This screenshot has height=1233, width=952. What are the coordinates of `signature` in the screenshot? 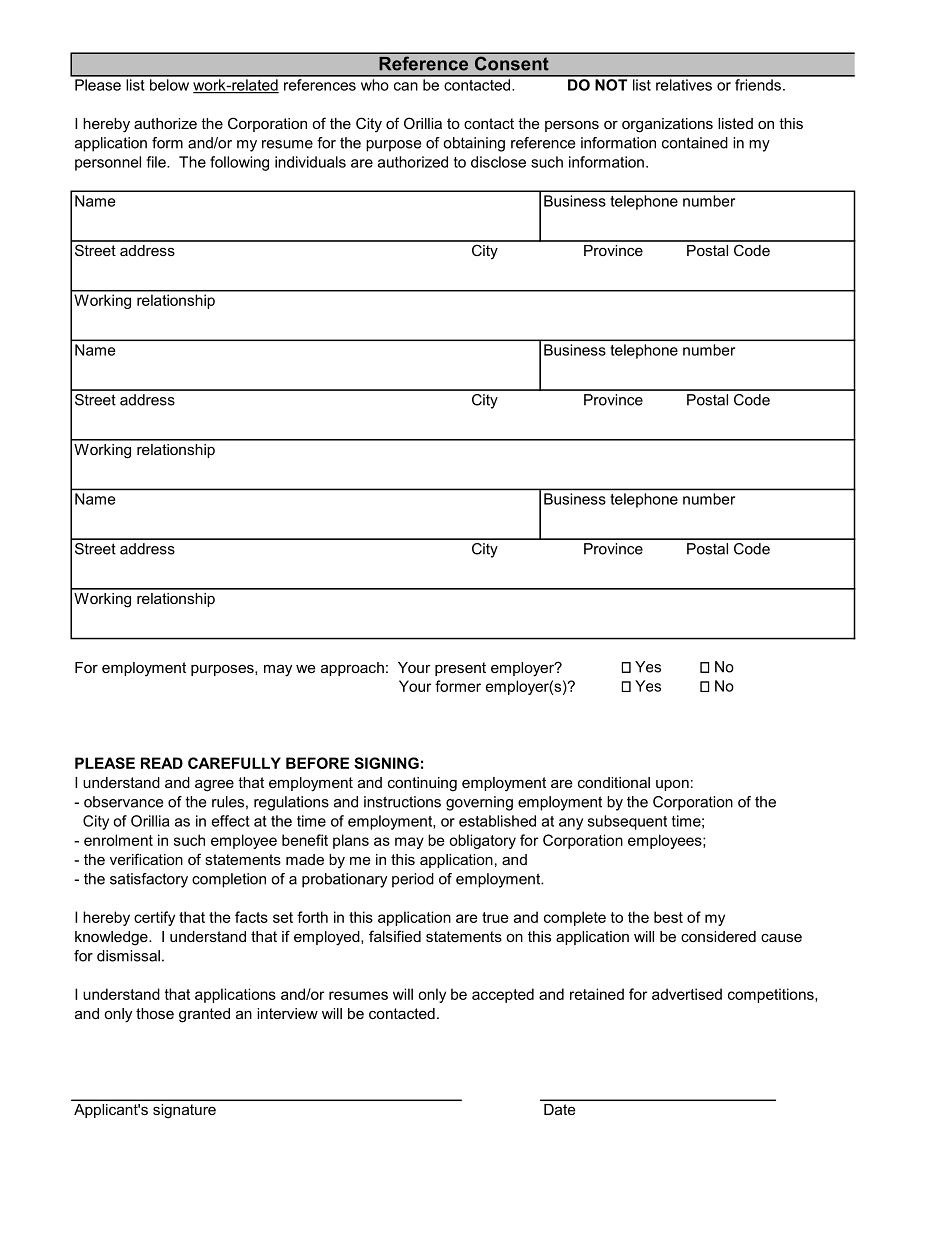 It's located at (184, 1111).
